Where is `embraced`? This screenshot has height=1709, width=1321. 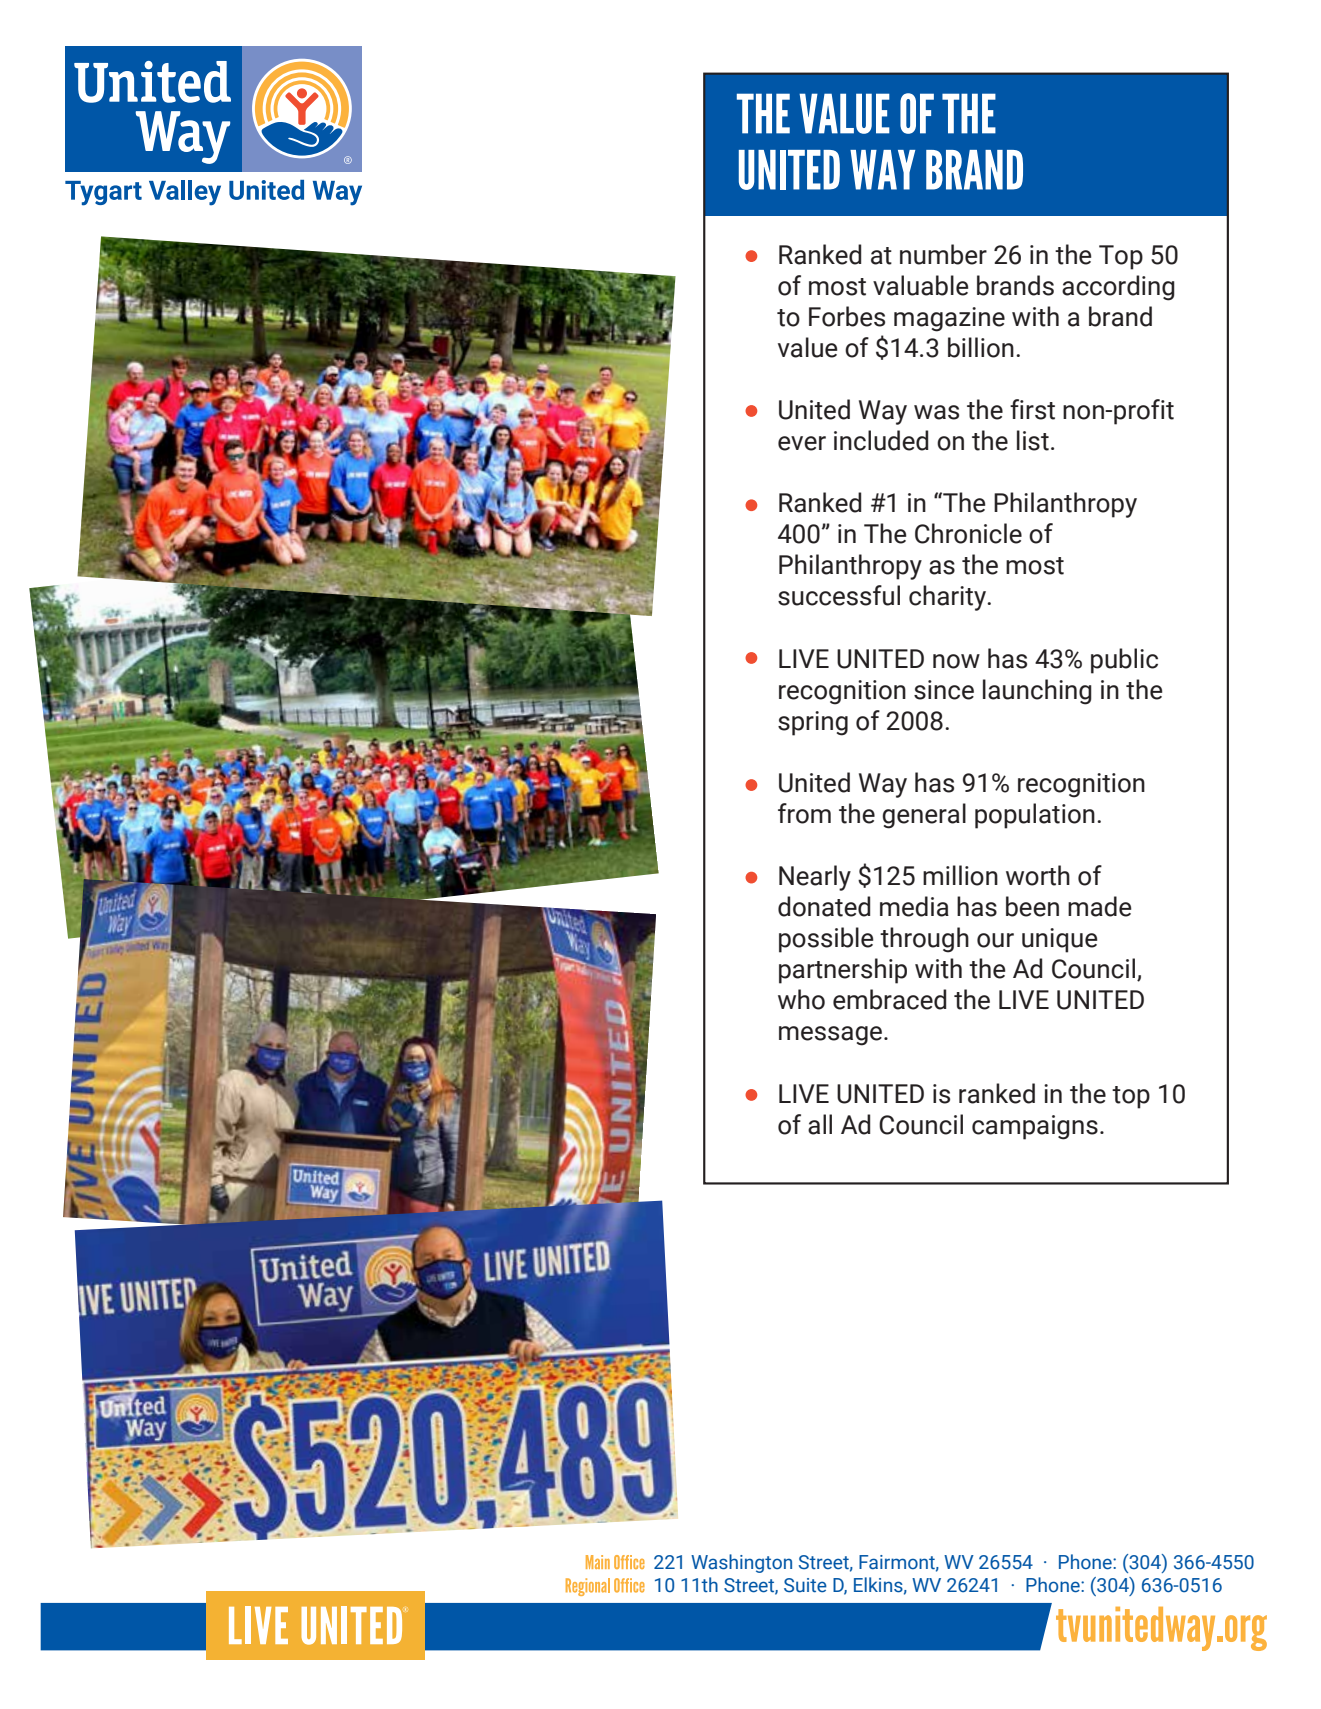
embraced is located at coordinates (889, 999).
